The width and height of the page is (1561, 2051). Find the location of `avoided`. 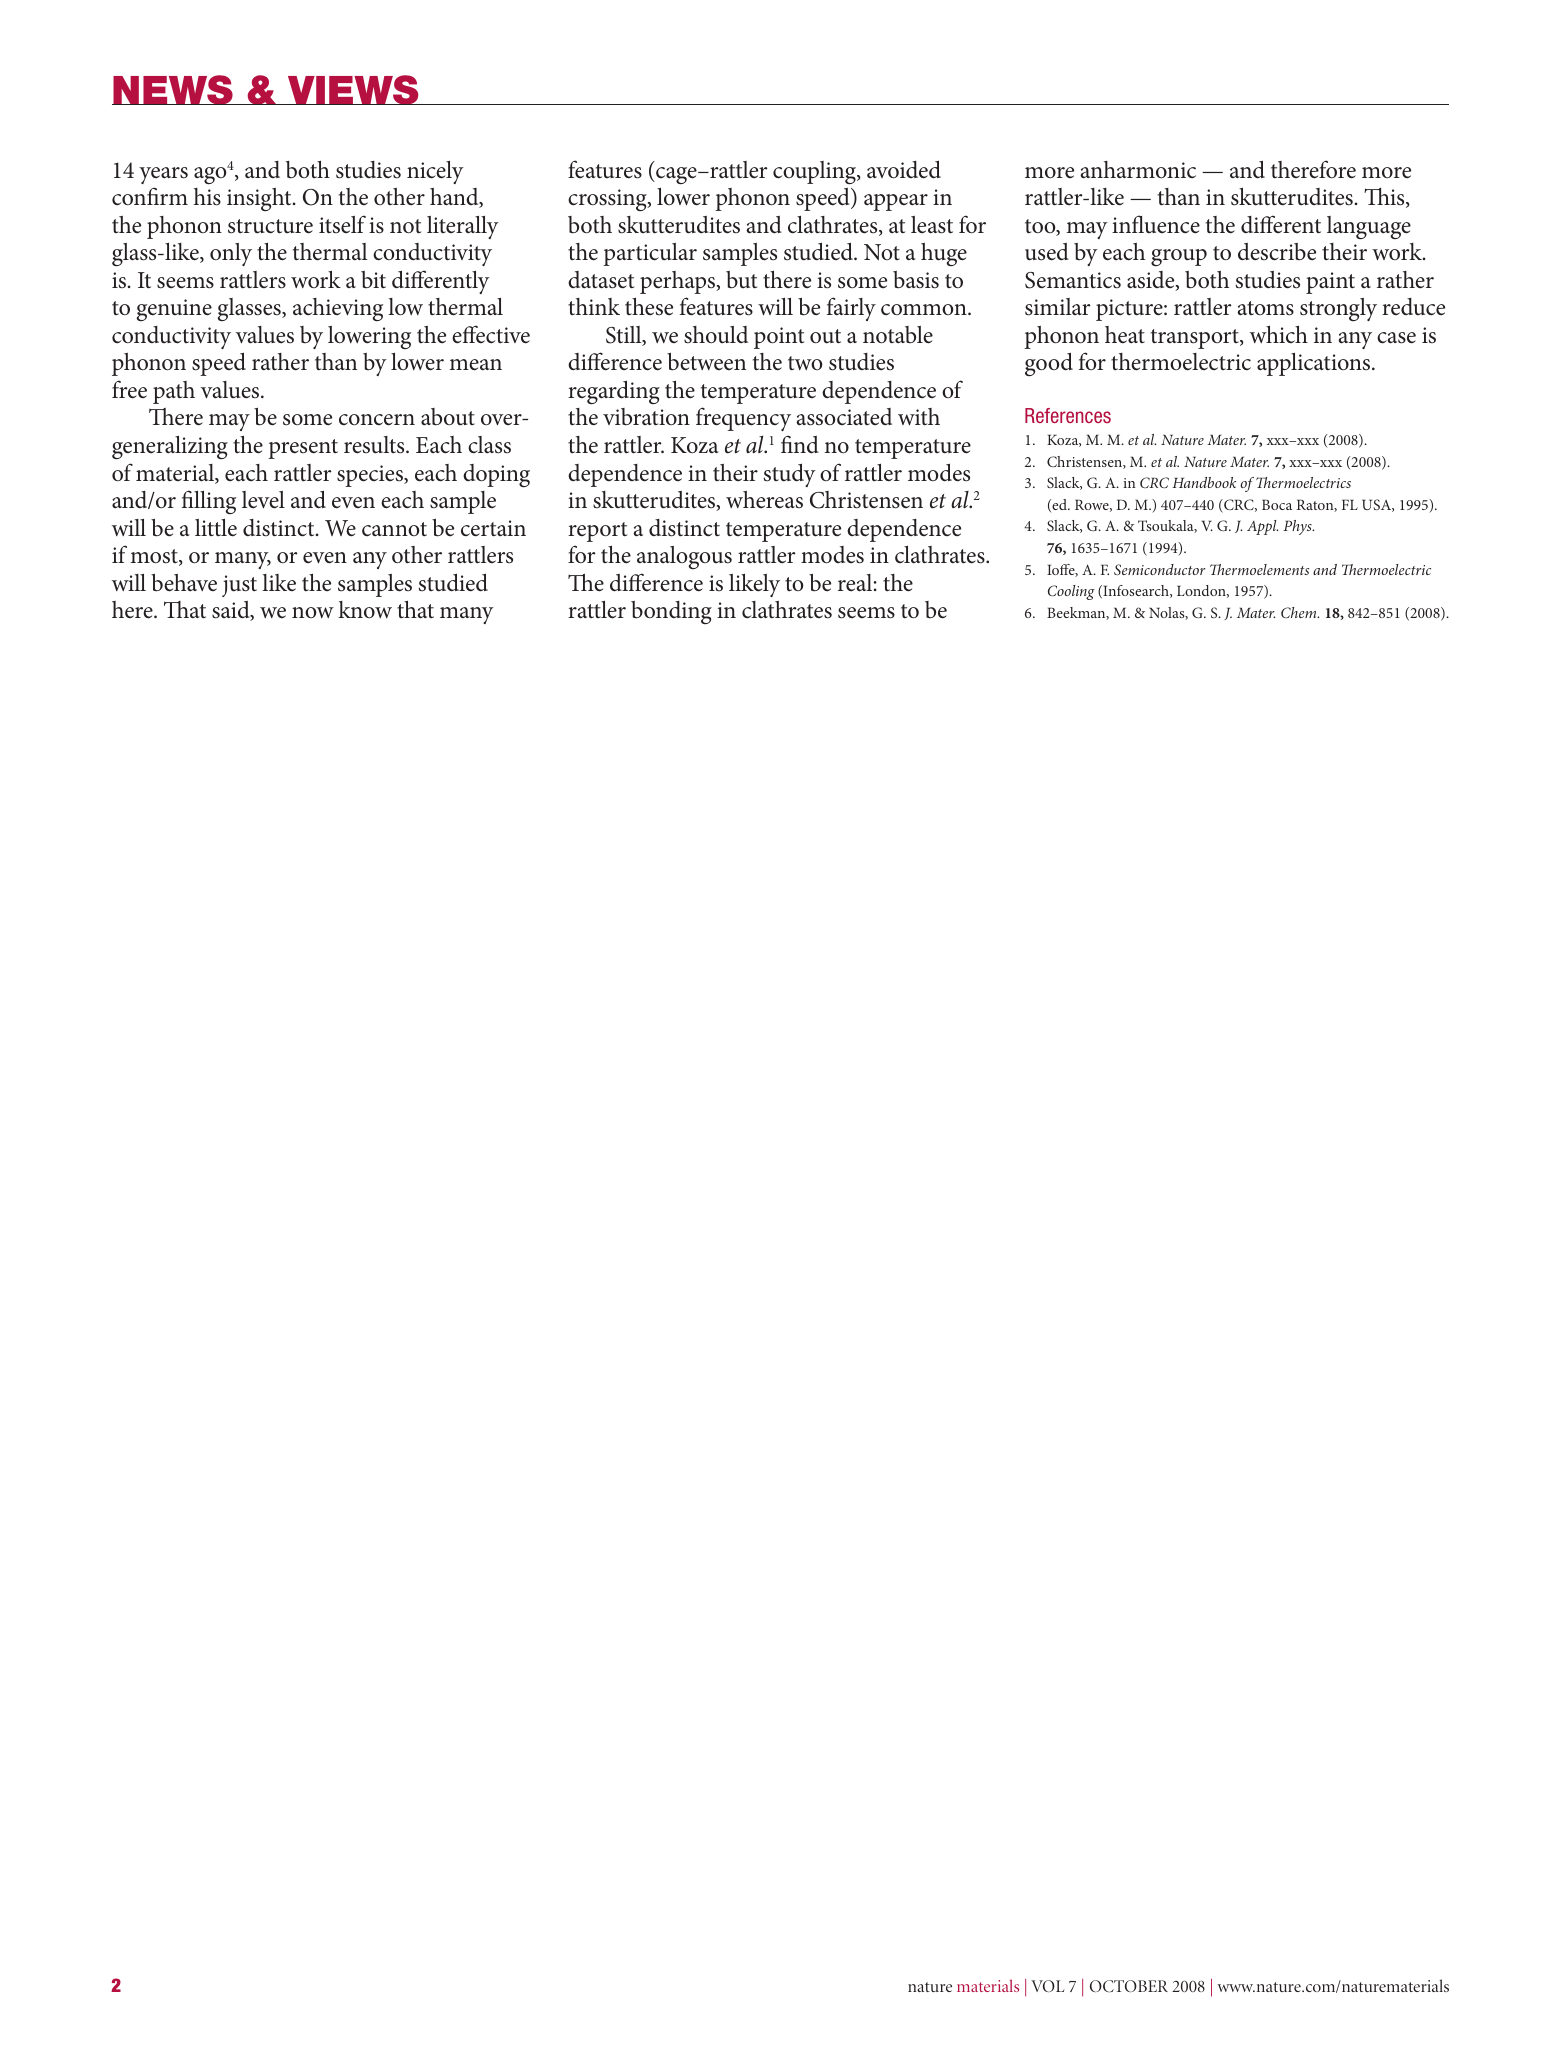

avoided is located at coordinates (904, 169).
